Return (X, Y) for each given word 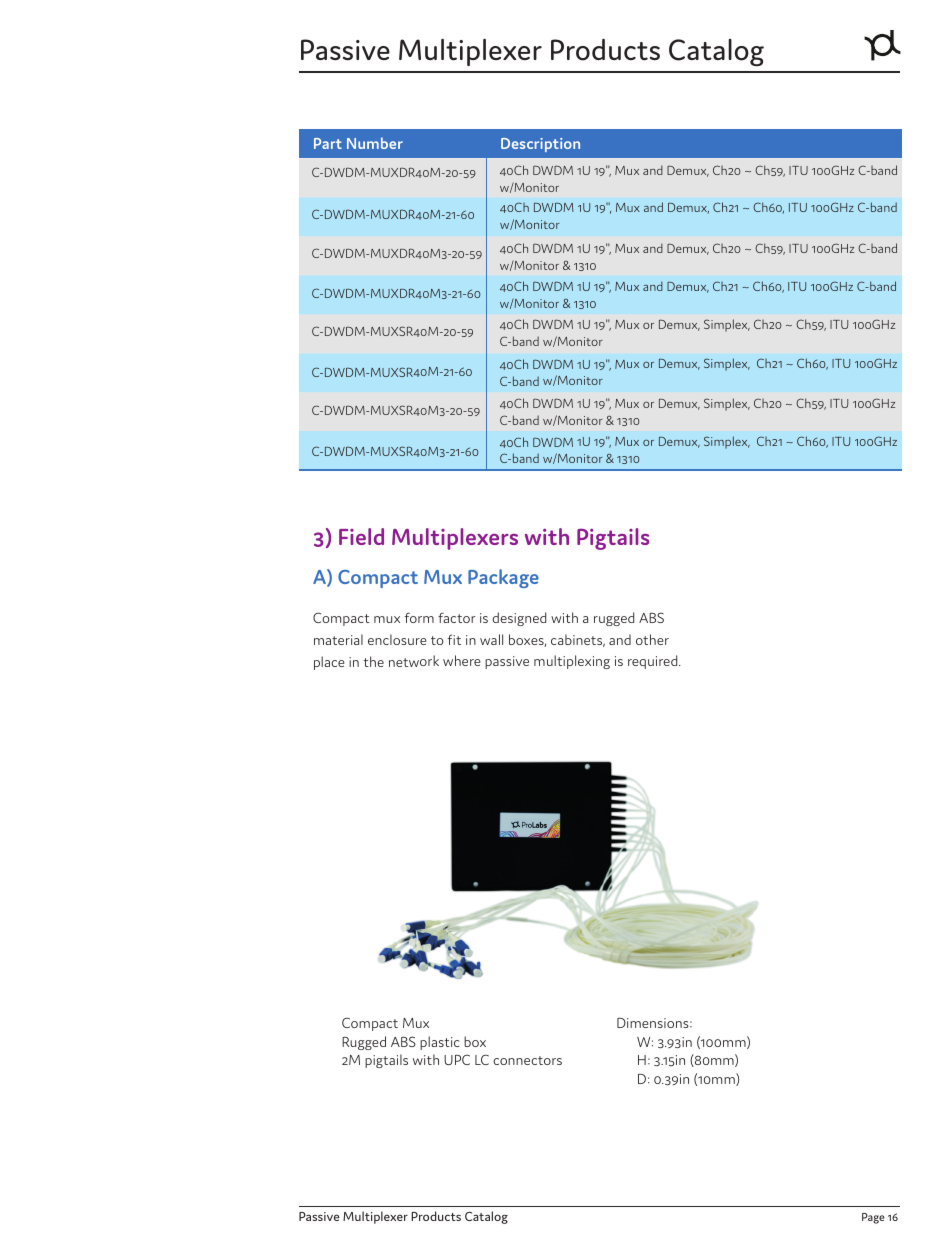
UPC (457, 1059)
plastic (439, 1043)
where (462, 660)
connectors (527, 1060)
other (652, 639)
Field (361, 536)
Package (503, 578)
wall (491, 639)
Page (873, 1218)
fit (454, 639)
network (414, 661)
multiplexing (572, 662)
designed (519, 619)
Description (540, 145)
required (654, 662)
